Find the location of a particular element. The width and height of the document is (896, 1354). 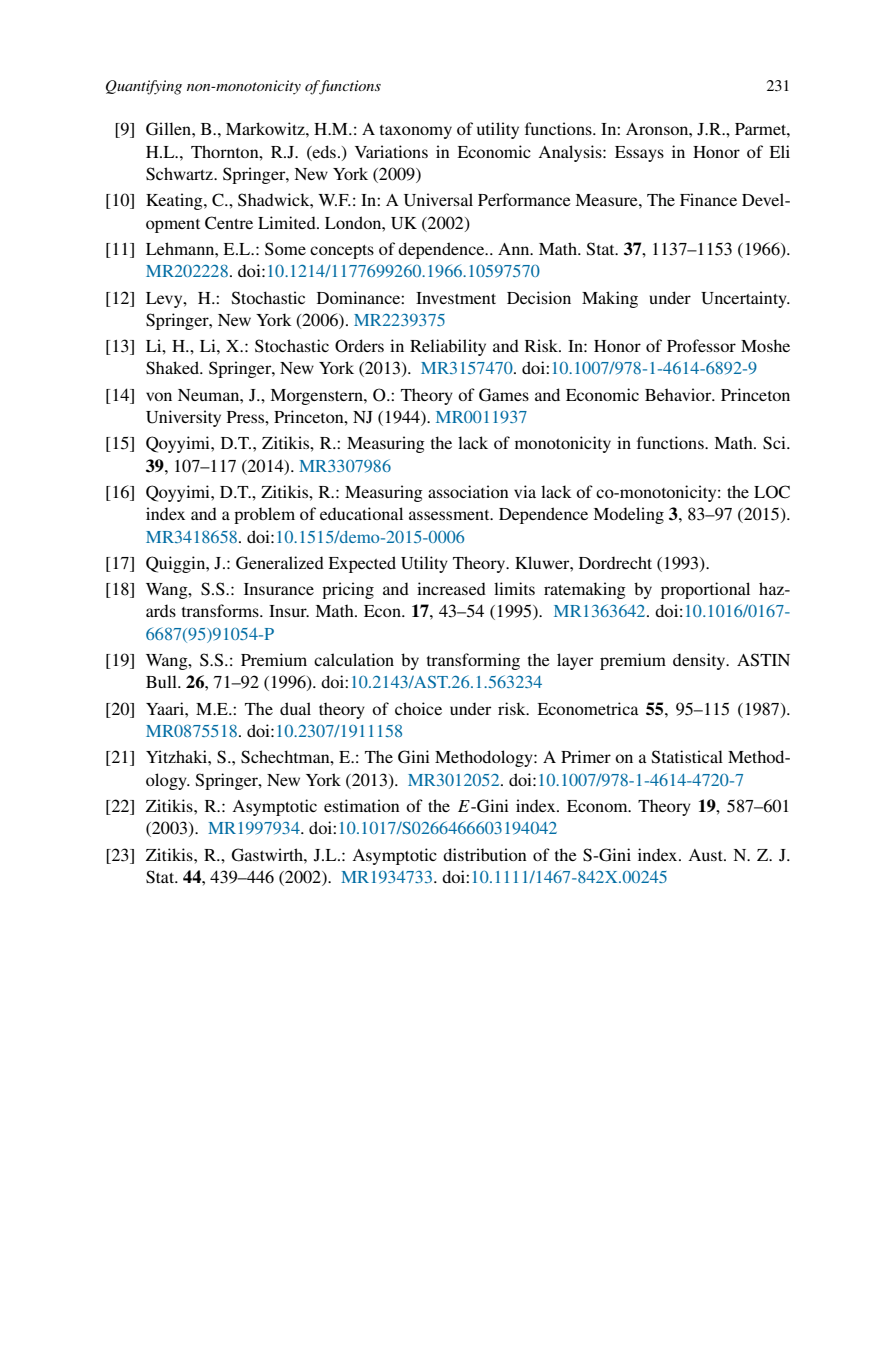

Games is located at coordinates (504, 395).
